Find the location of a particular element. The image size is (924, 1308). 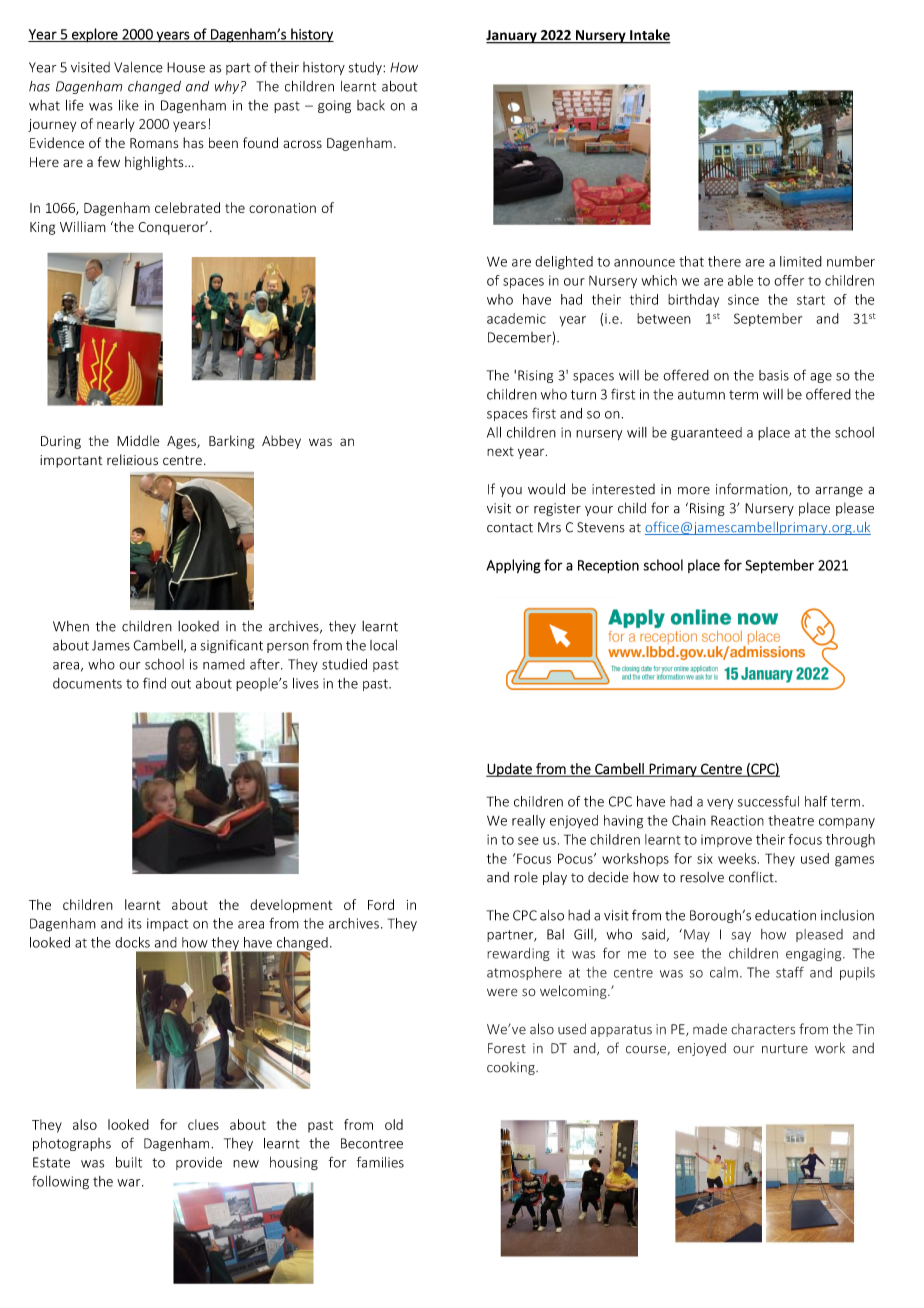

Intake is located at coordinates (649, 36).
